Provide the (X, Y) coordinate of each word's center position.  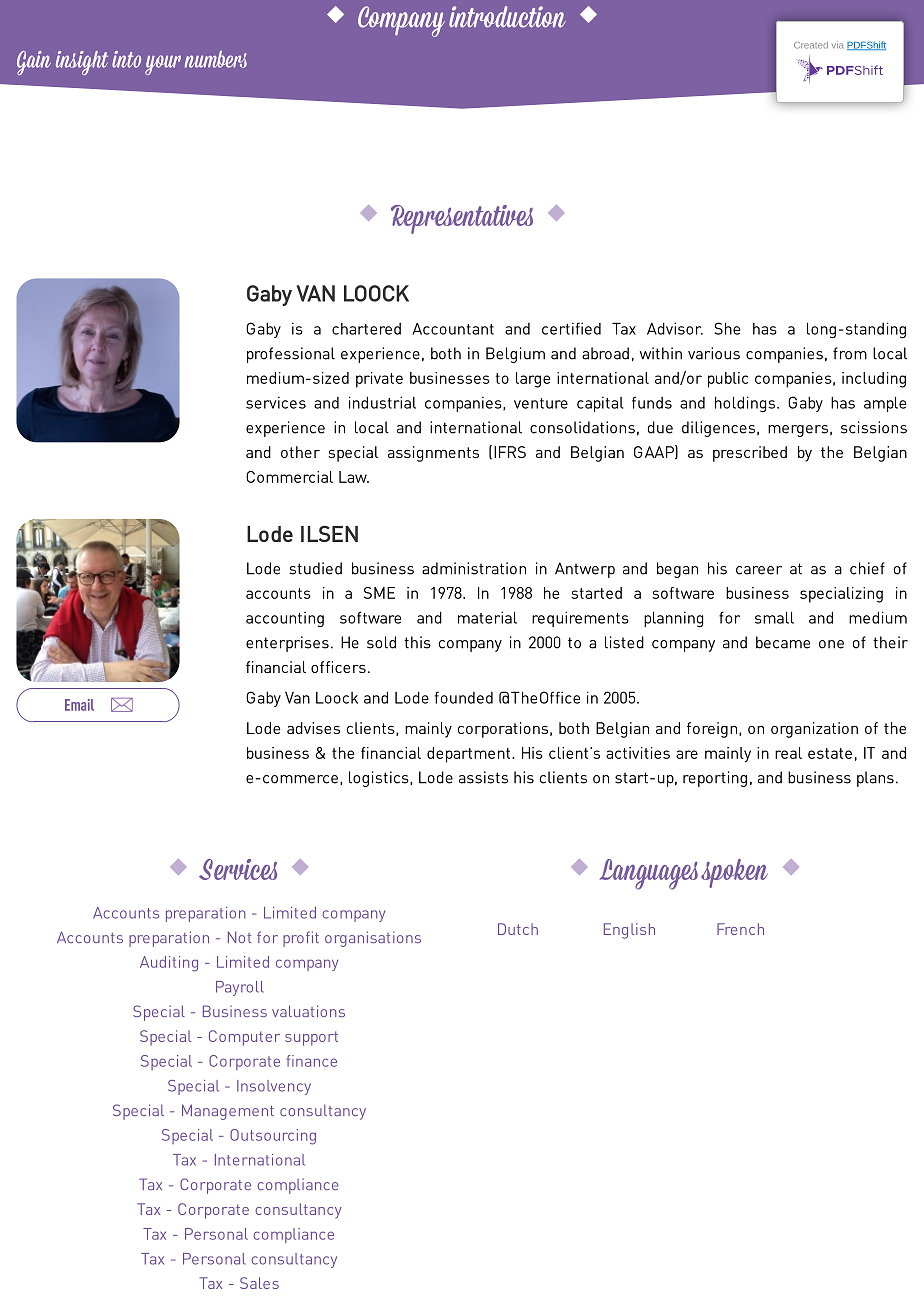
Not (239, 937)
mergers (798, 431)
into (126, 59)
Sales (259, 1283)
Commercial (289, 477)
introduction (507, 17)
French (740, 929)
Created (811, 45)
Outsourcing (273, 1137)
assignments (433, 454)
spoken (734, 873)
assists (483, 777)
